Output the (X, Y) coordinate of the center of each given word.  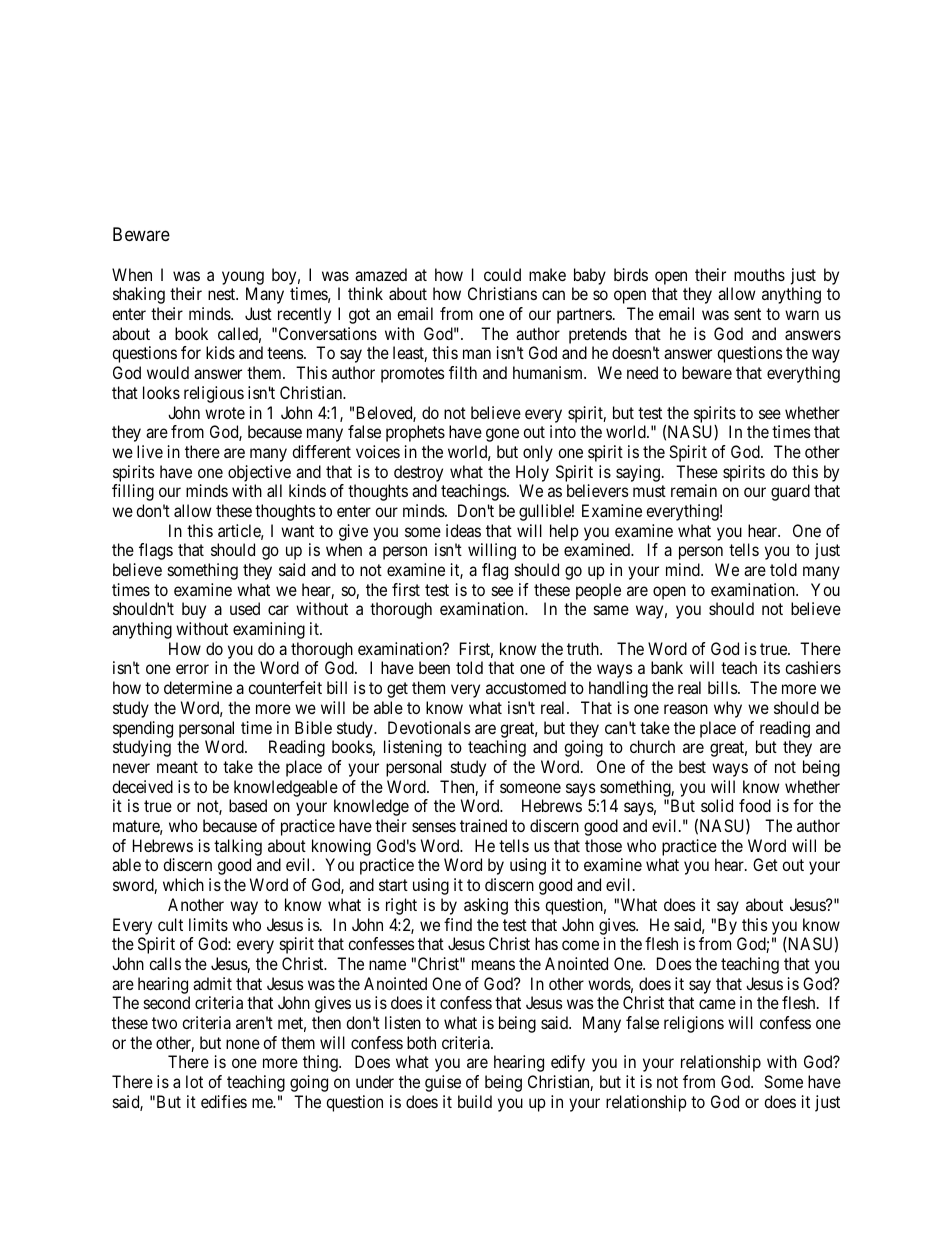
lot (194, 1081)
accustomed (526, 687)
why (728, 709)
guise (443, 1083)
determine (198, 687)
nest (223, 294)
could (502, 274)
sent (747, 314)
